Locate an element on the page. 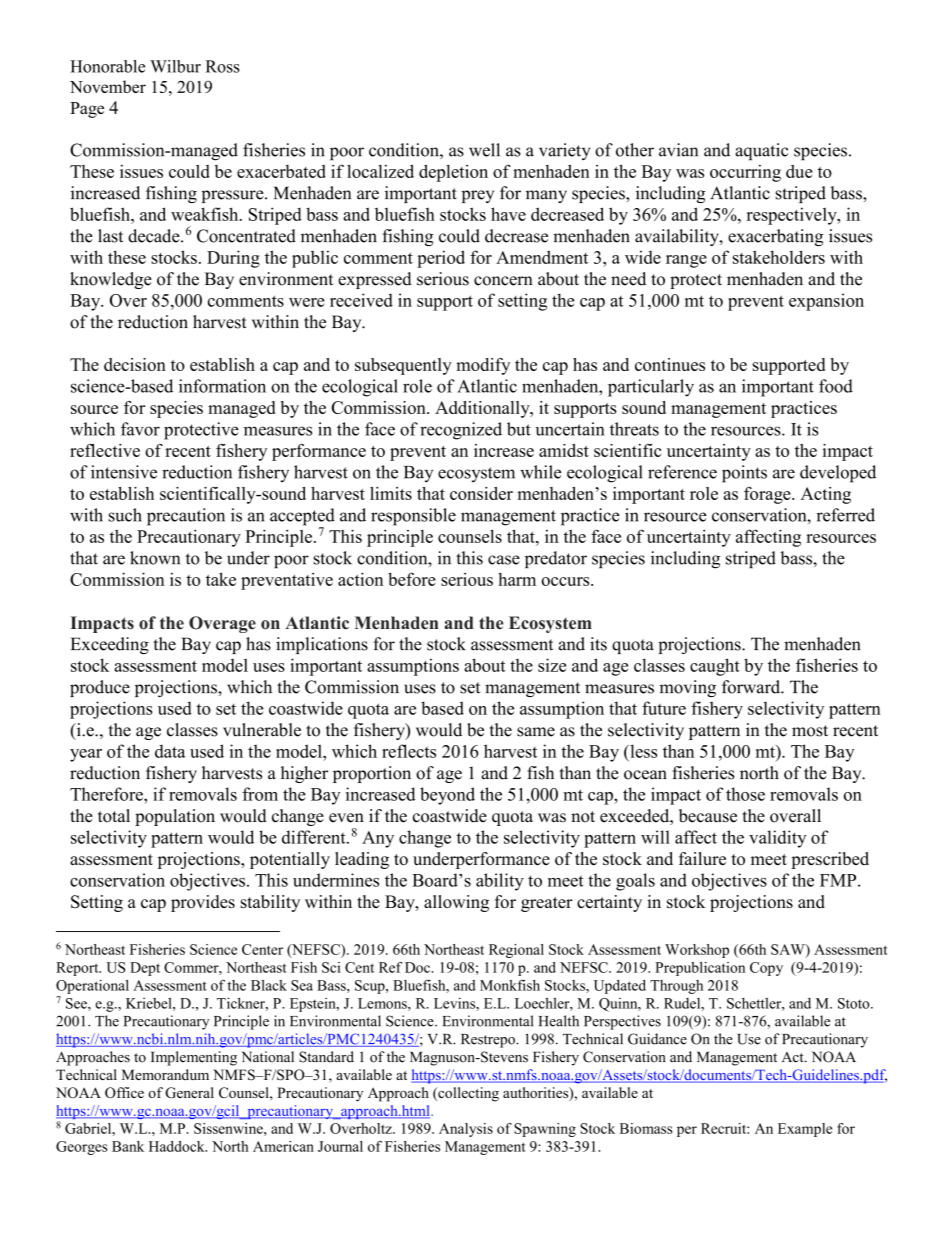 Image resolution: width=952 pixels, height=1233 pixels. caught is located at coordinates (715, 667).
